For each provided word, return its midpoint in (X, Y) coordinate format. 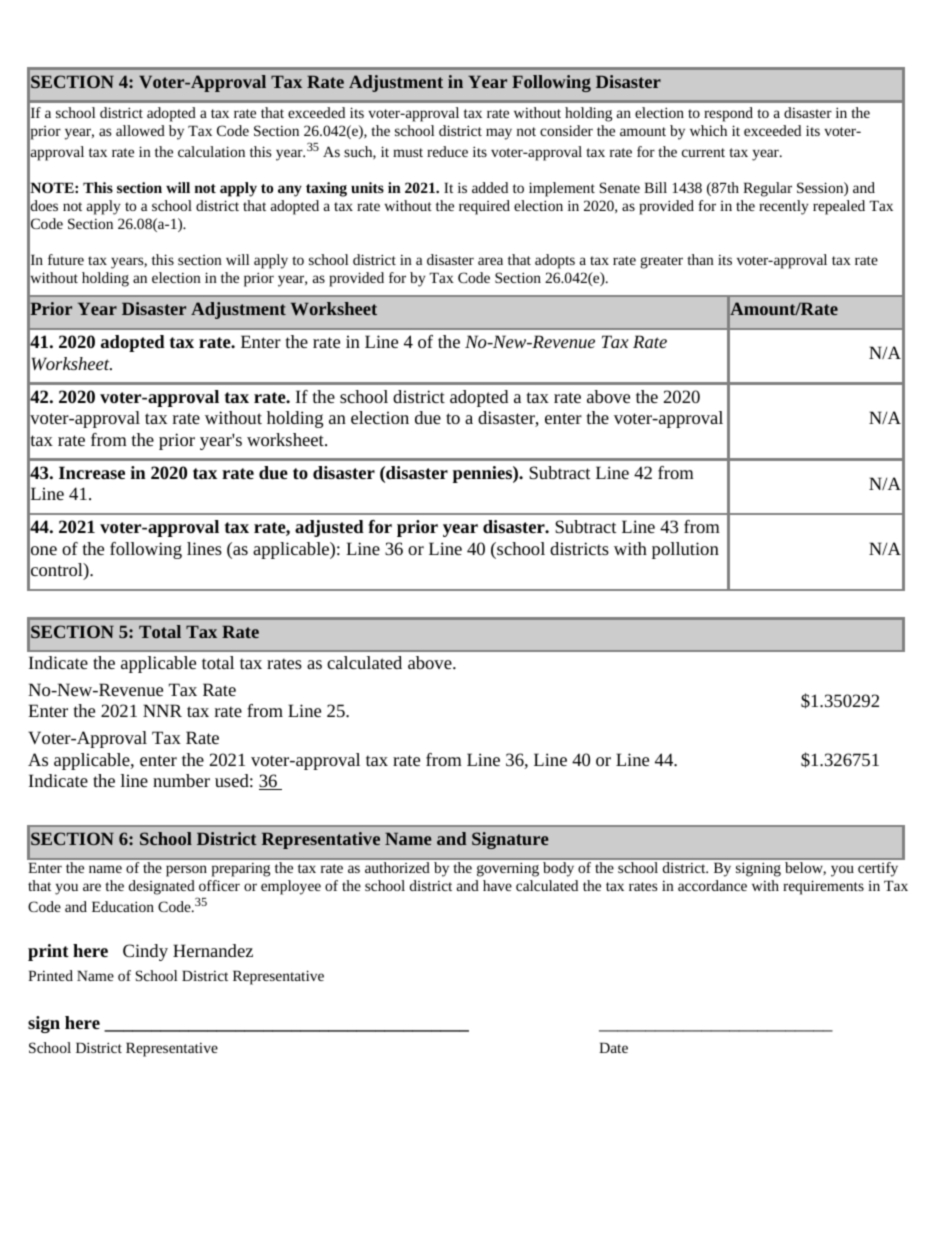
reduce (447, 151)
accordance (712, 885)
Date (613, 1047)
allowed (140, 130)
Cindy (145, 952)
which (708, 130)
